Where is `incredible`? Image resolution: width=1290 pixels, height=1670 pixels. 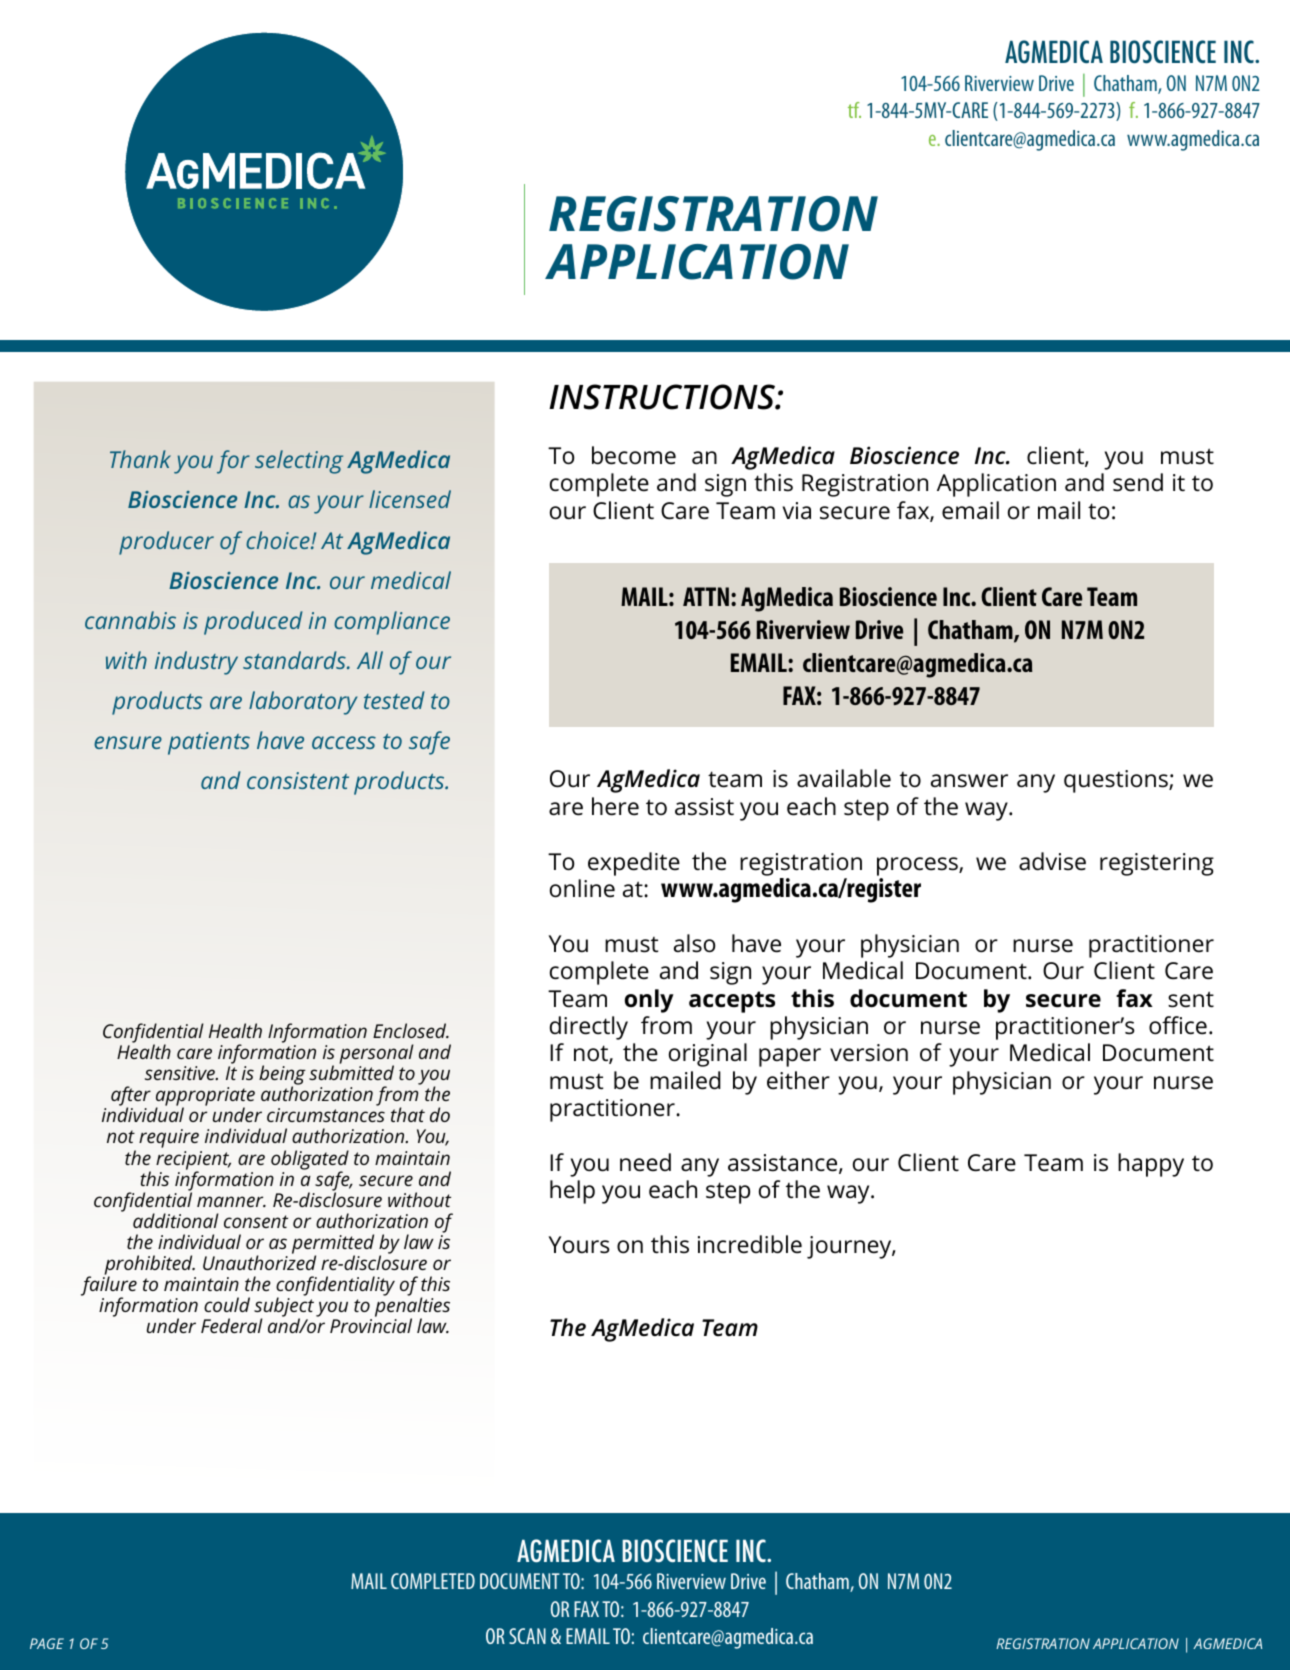 incredible is located at coordinates (750, 1244).
